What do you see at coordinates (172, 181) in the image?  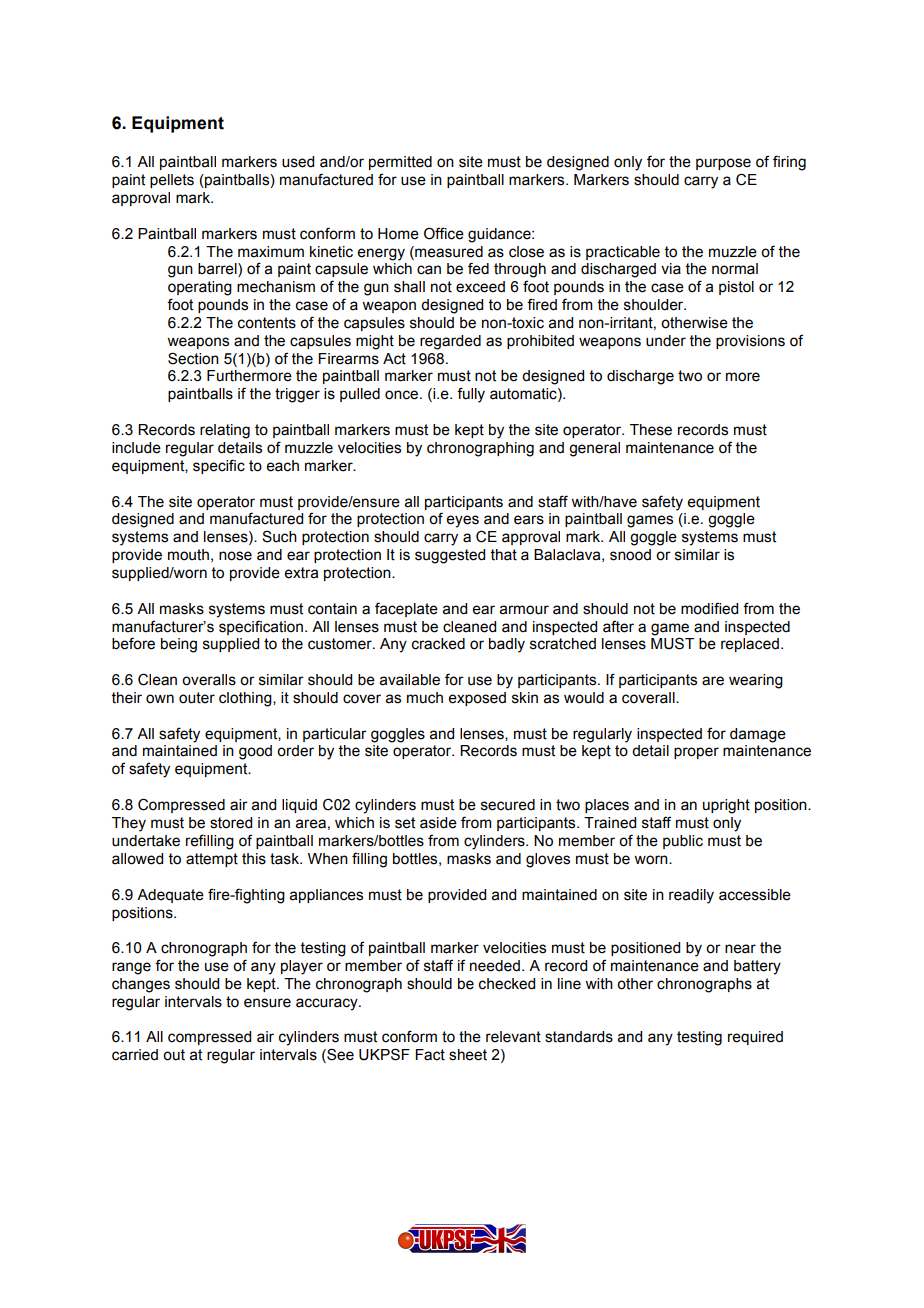 I see `pellets` at bounding box center [172, 181].
